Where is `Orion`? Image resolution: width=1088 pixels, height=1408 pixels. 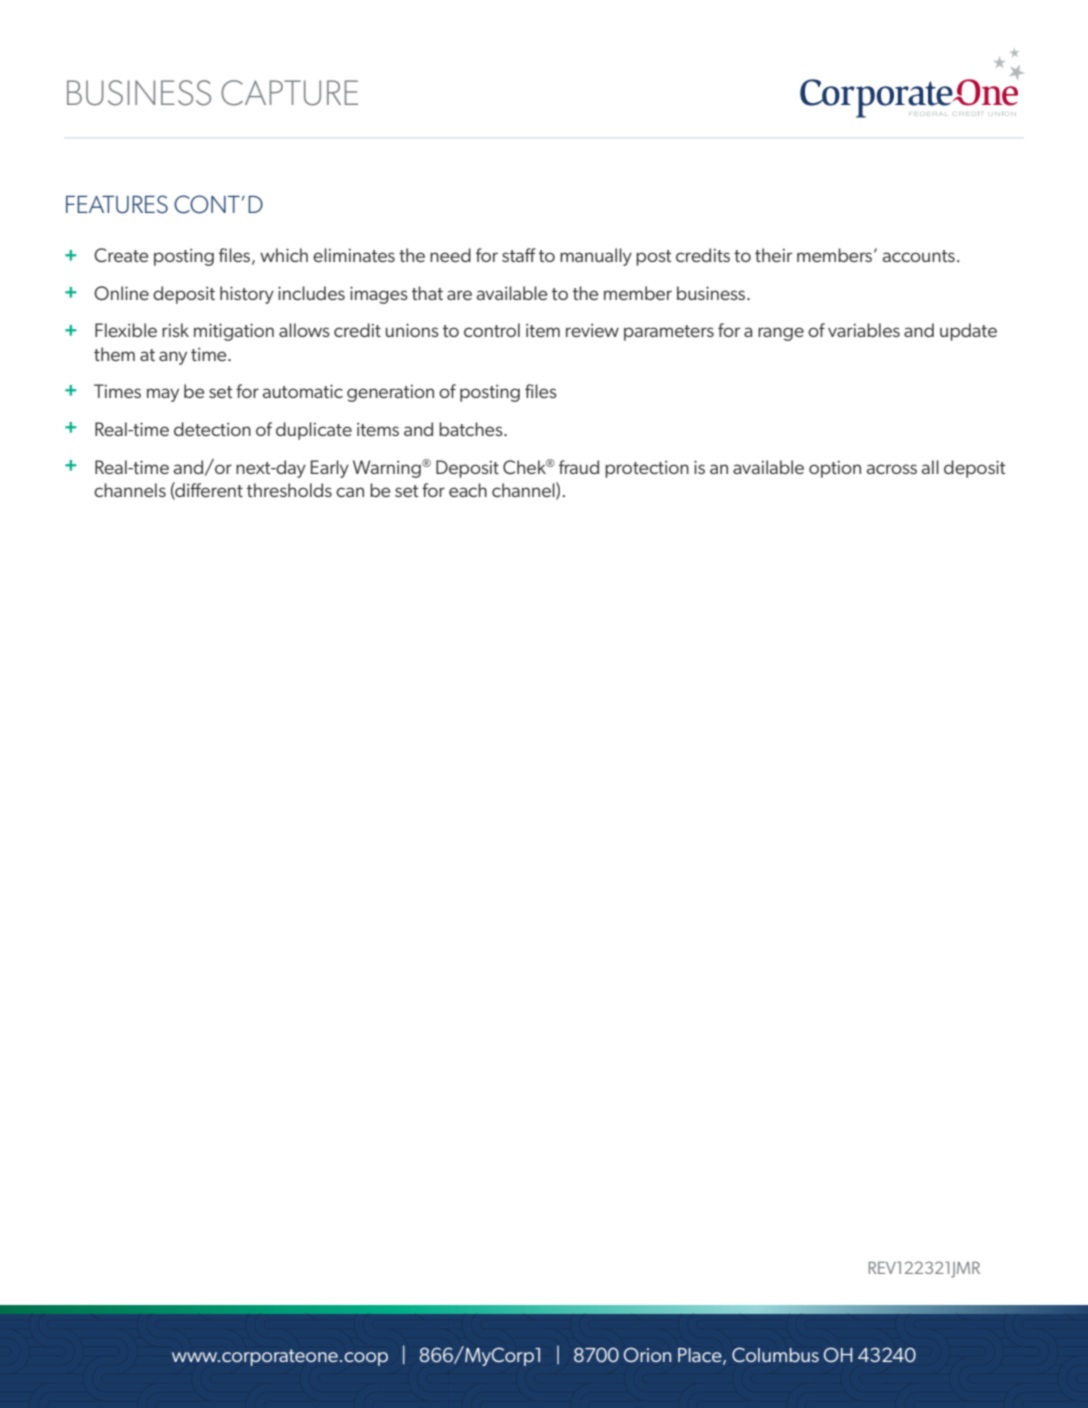 Orion is located at coordinates (647, 1354).
